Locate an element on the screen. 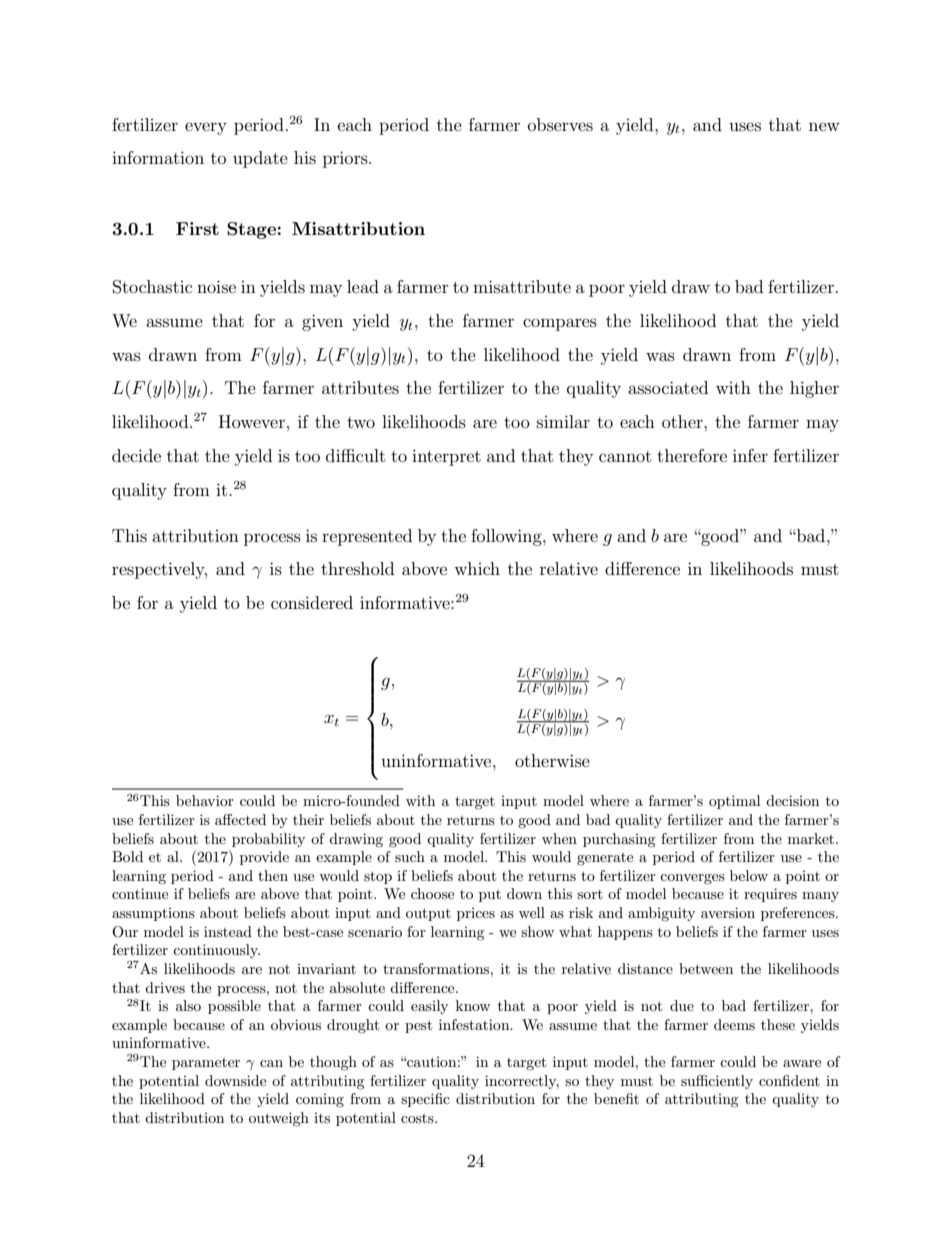 The height and width of the screenshot is (1233, 952). parameter is located at coordinates (206, 1064).
